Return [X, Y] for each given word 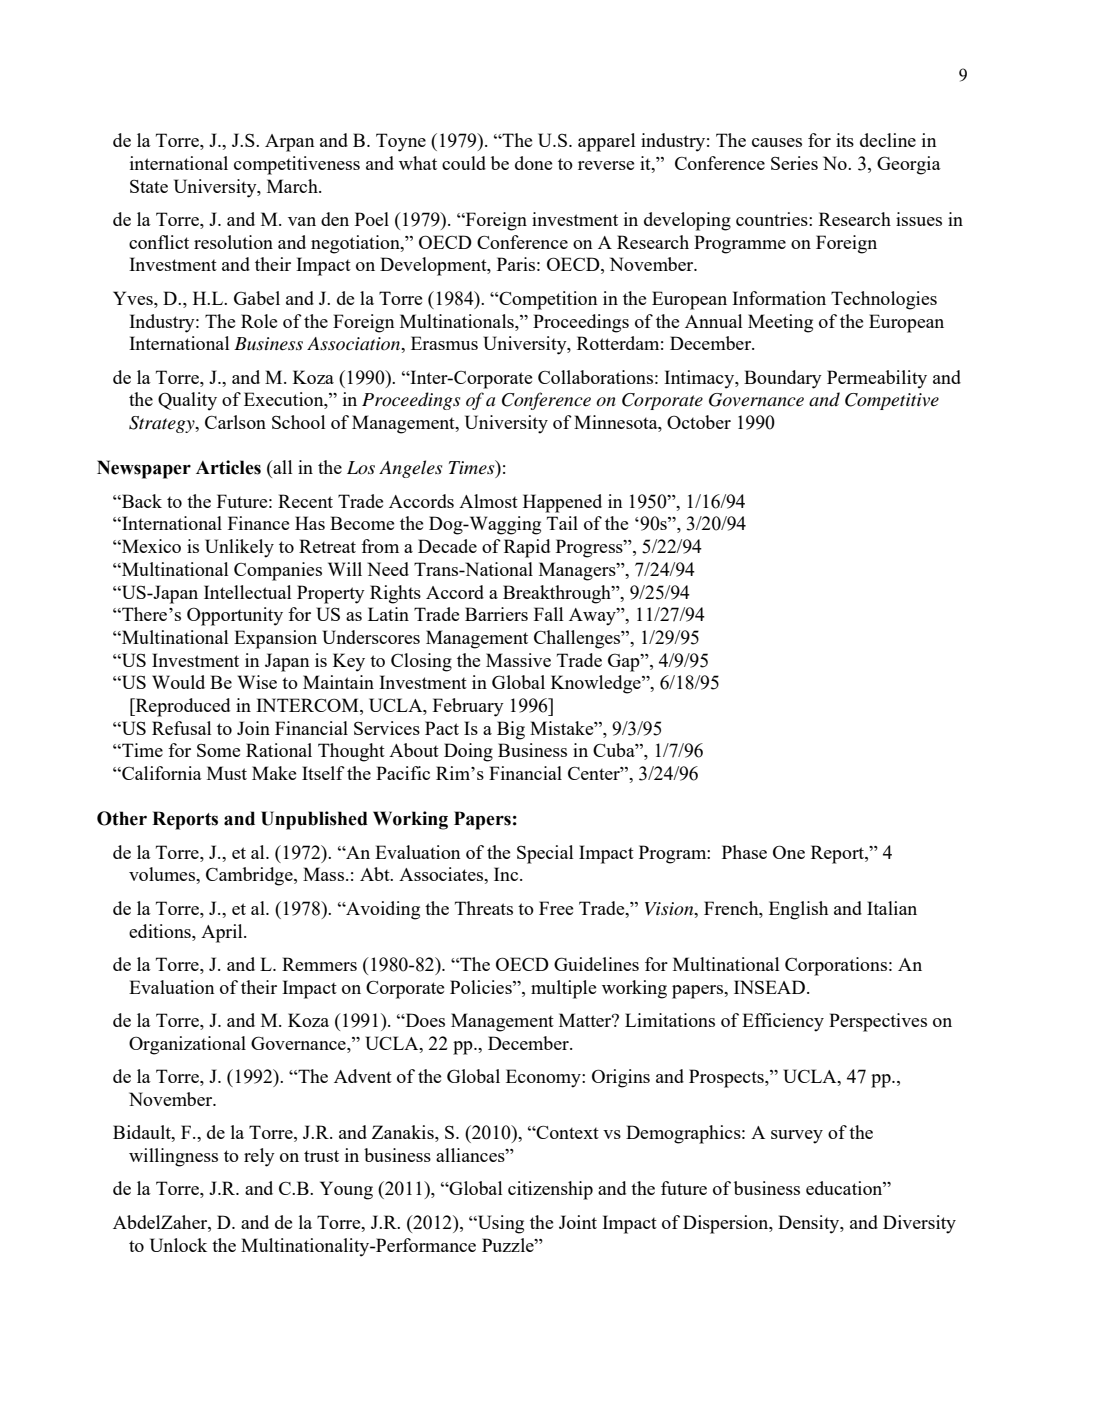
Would [178, 682]
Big [511, 730]
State [149, 186]
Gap [625, 662]
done [533, 163]
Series [794, 163]
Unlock [178, 1245]
